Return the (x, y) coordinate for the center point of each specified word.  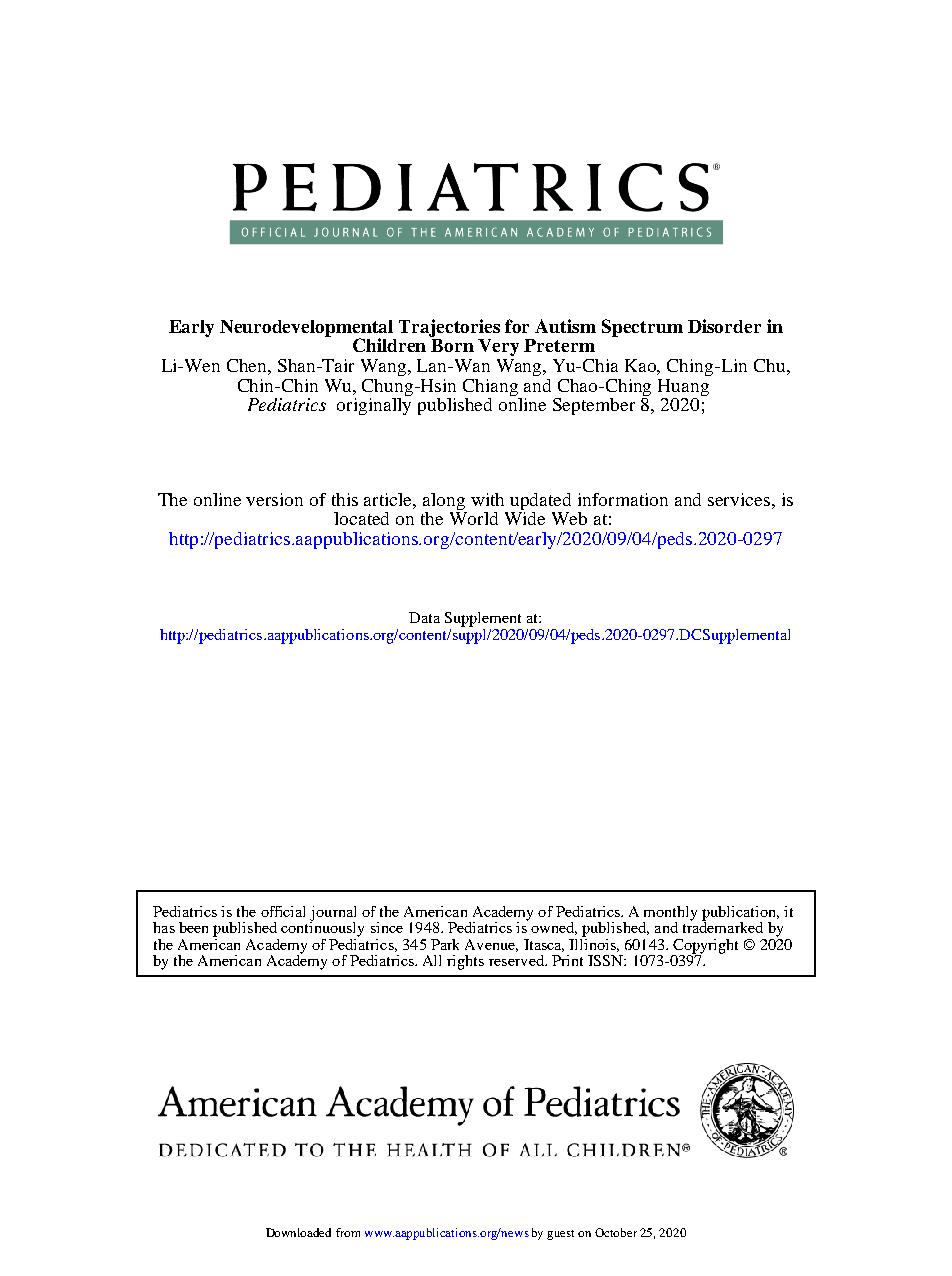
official (283, 911)
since (387, 927)
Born (452, 345)
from (348, 1232)
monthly (670, 914)
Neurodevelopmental (306, 329)
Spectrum (642, 328)
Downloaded (298, 1232)
